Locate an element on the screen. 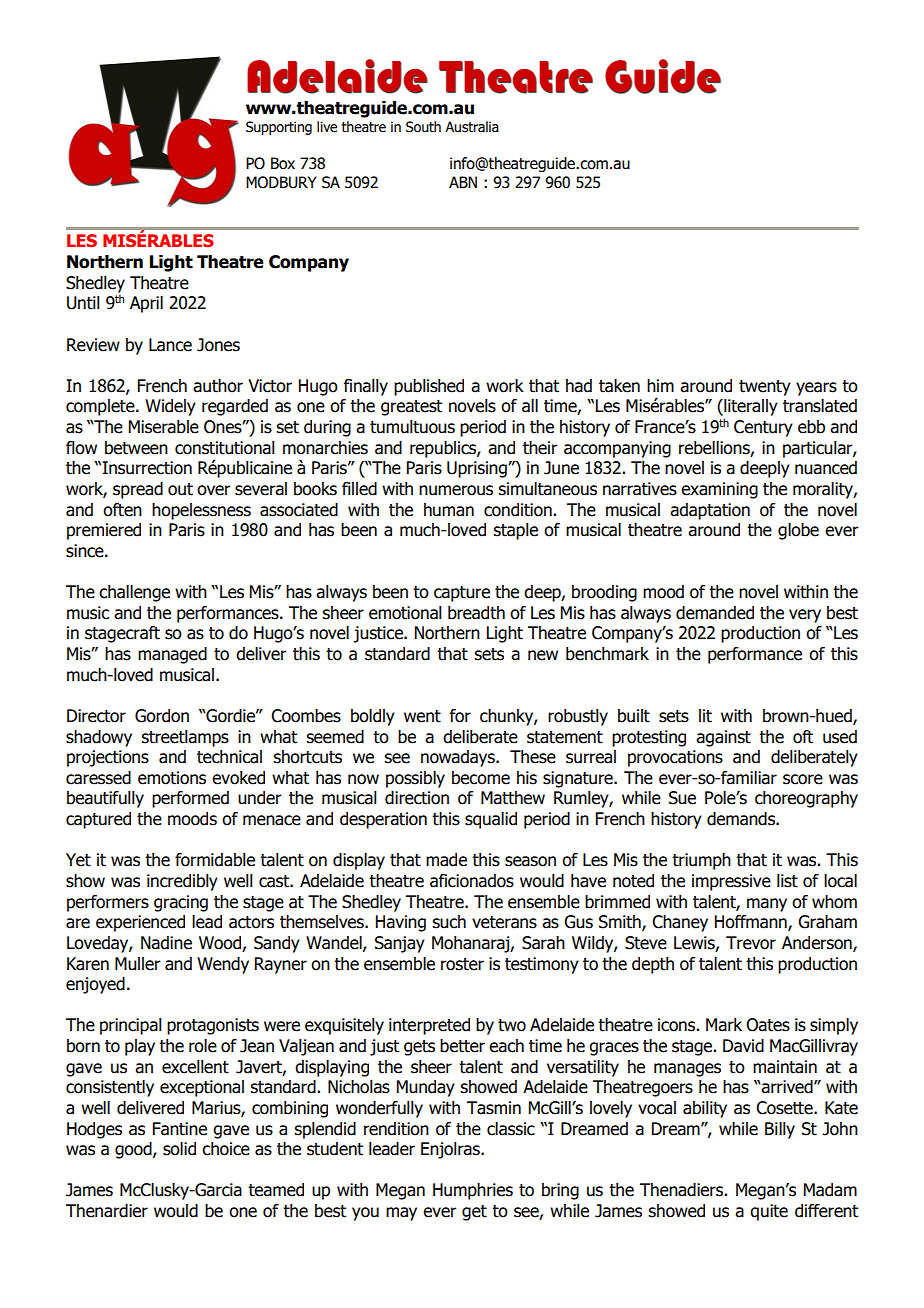 The image size is (924, 1308). greatest is located at coordinates (411, 408).
